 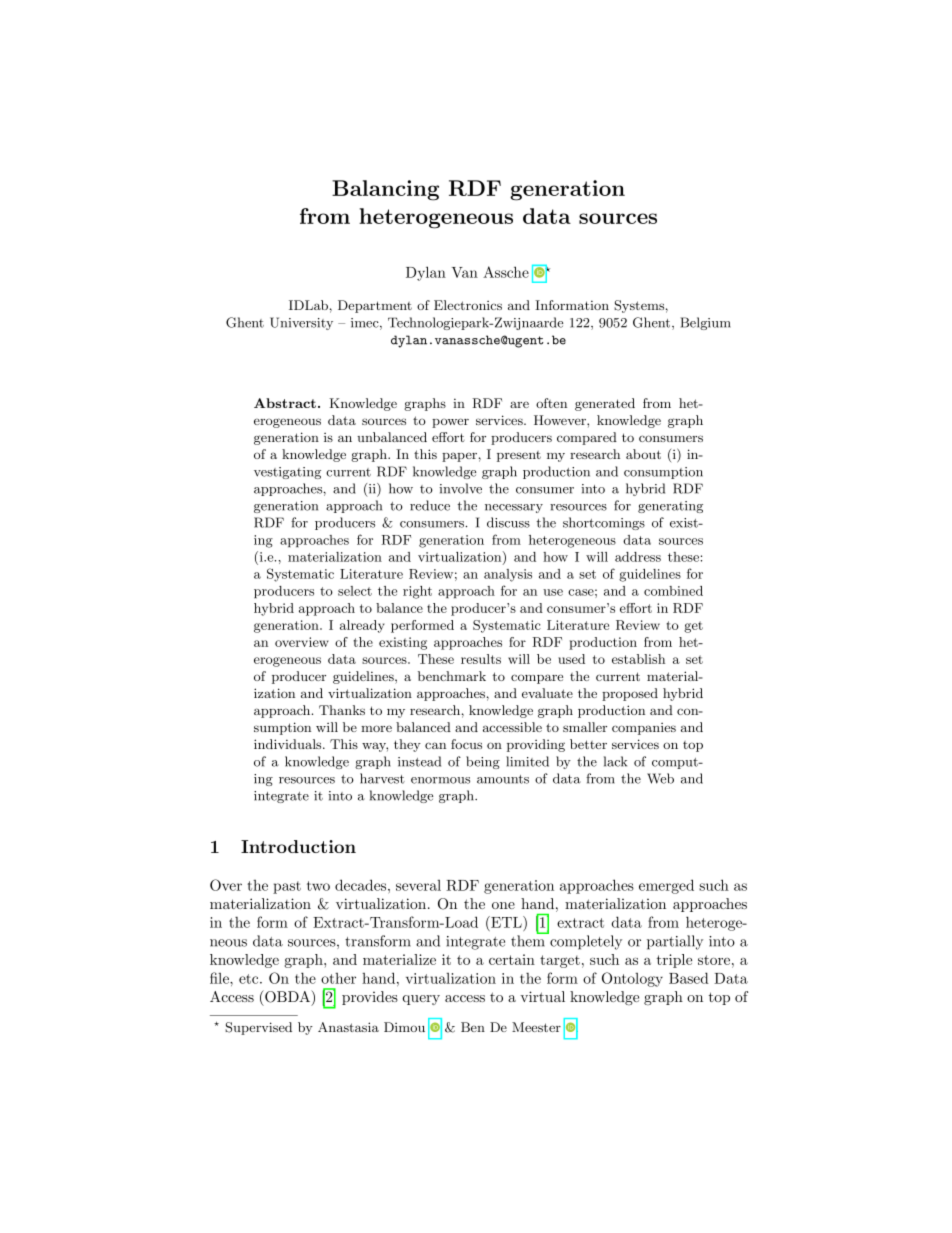 What do you see at coordinates (460, 488) in the screenshot?
I see `involve` at bounding box center [460, 488].
